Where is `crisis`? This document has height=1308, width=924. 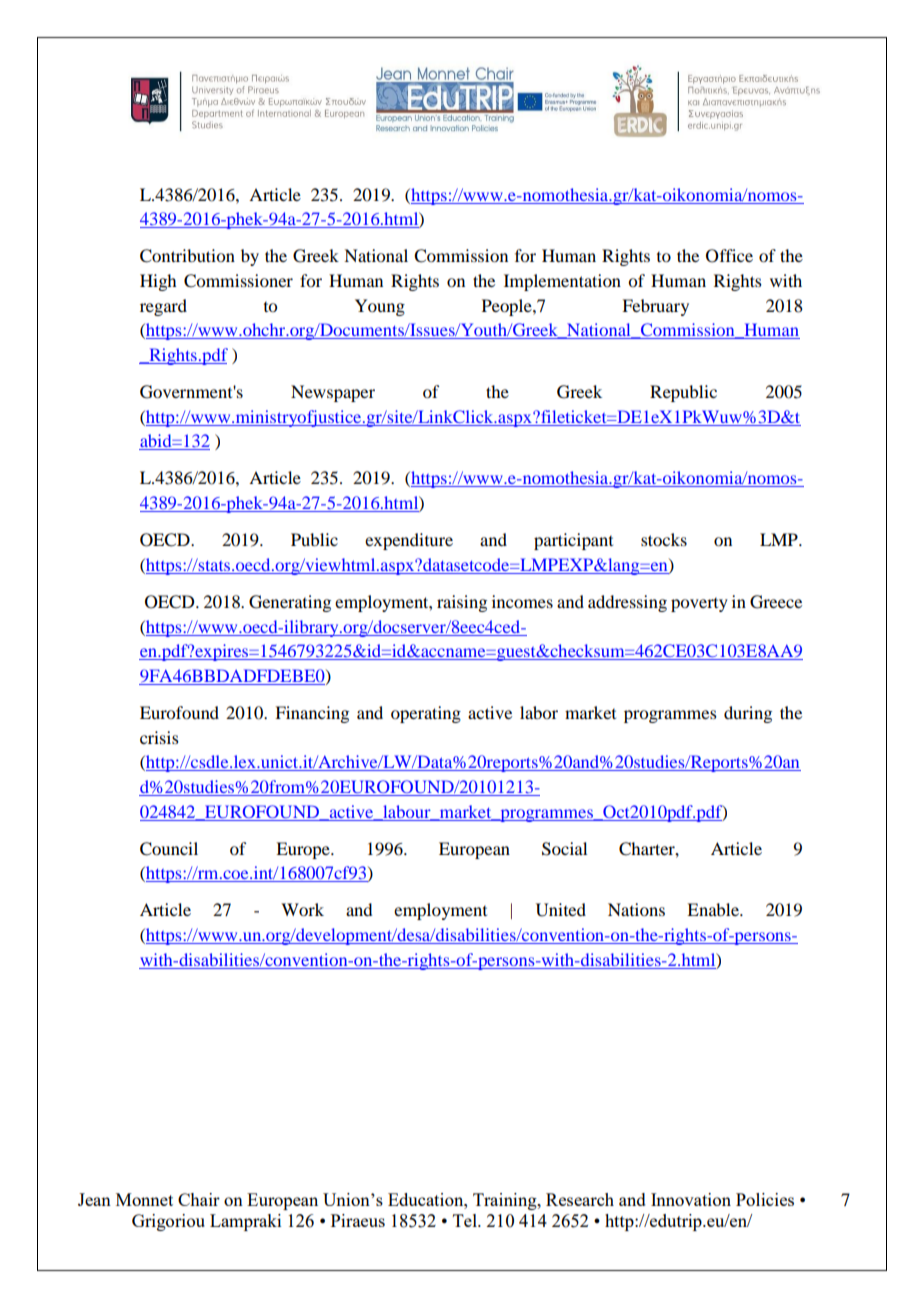
crisis is located at coordinates (159, 737).
